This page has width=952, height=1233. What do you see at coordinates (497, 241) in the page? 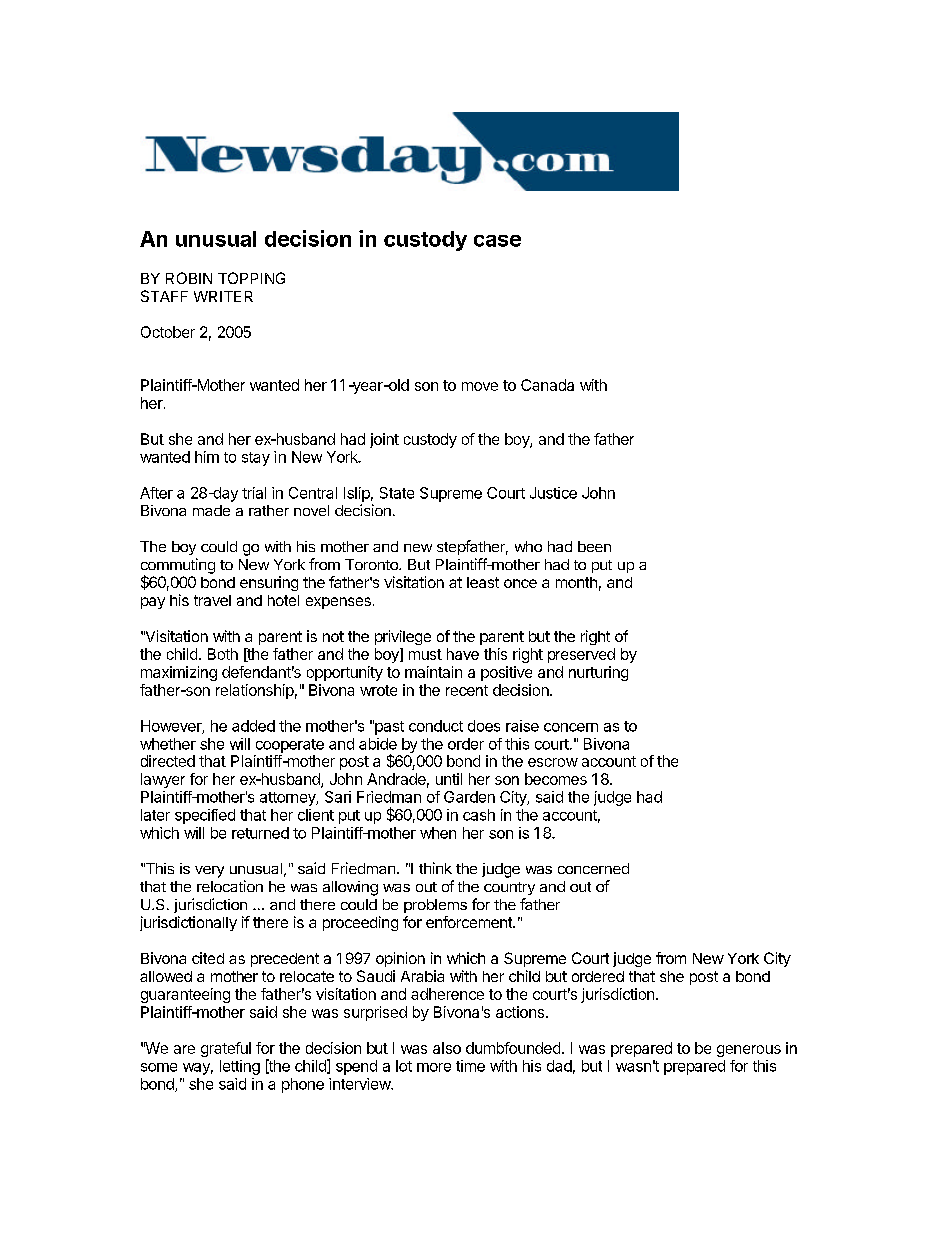
I see `case` at bounding box center [497, 241].
